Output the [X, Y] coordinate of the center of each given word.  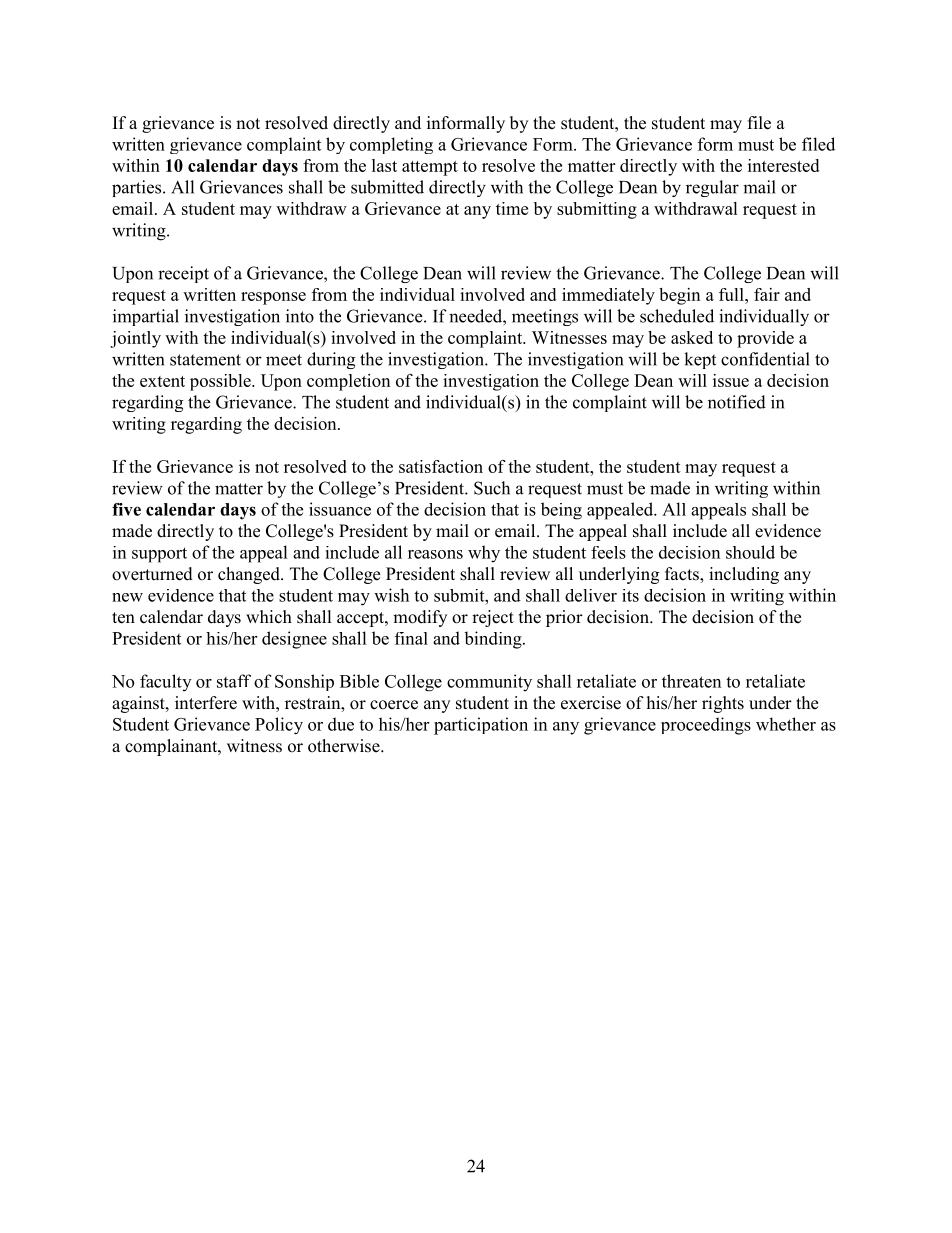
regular [712, 188]
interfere [206, 703]
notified [737, 402]
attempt [430, 168]
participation [481, 726]
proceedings [706, 726]
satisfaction [441, 466]
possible [221, 382]
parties [136, 188]
